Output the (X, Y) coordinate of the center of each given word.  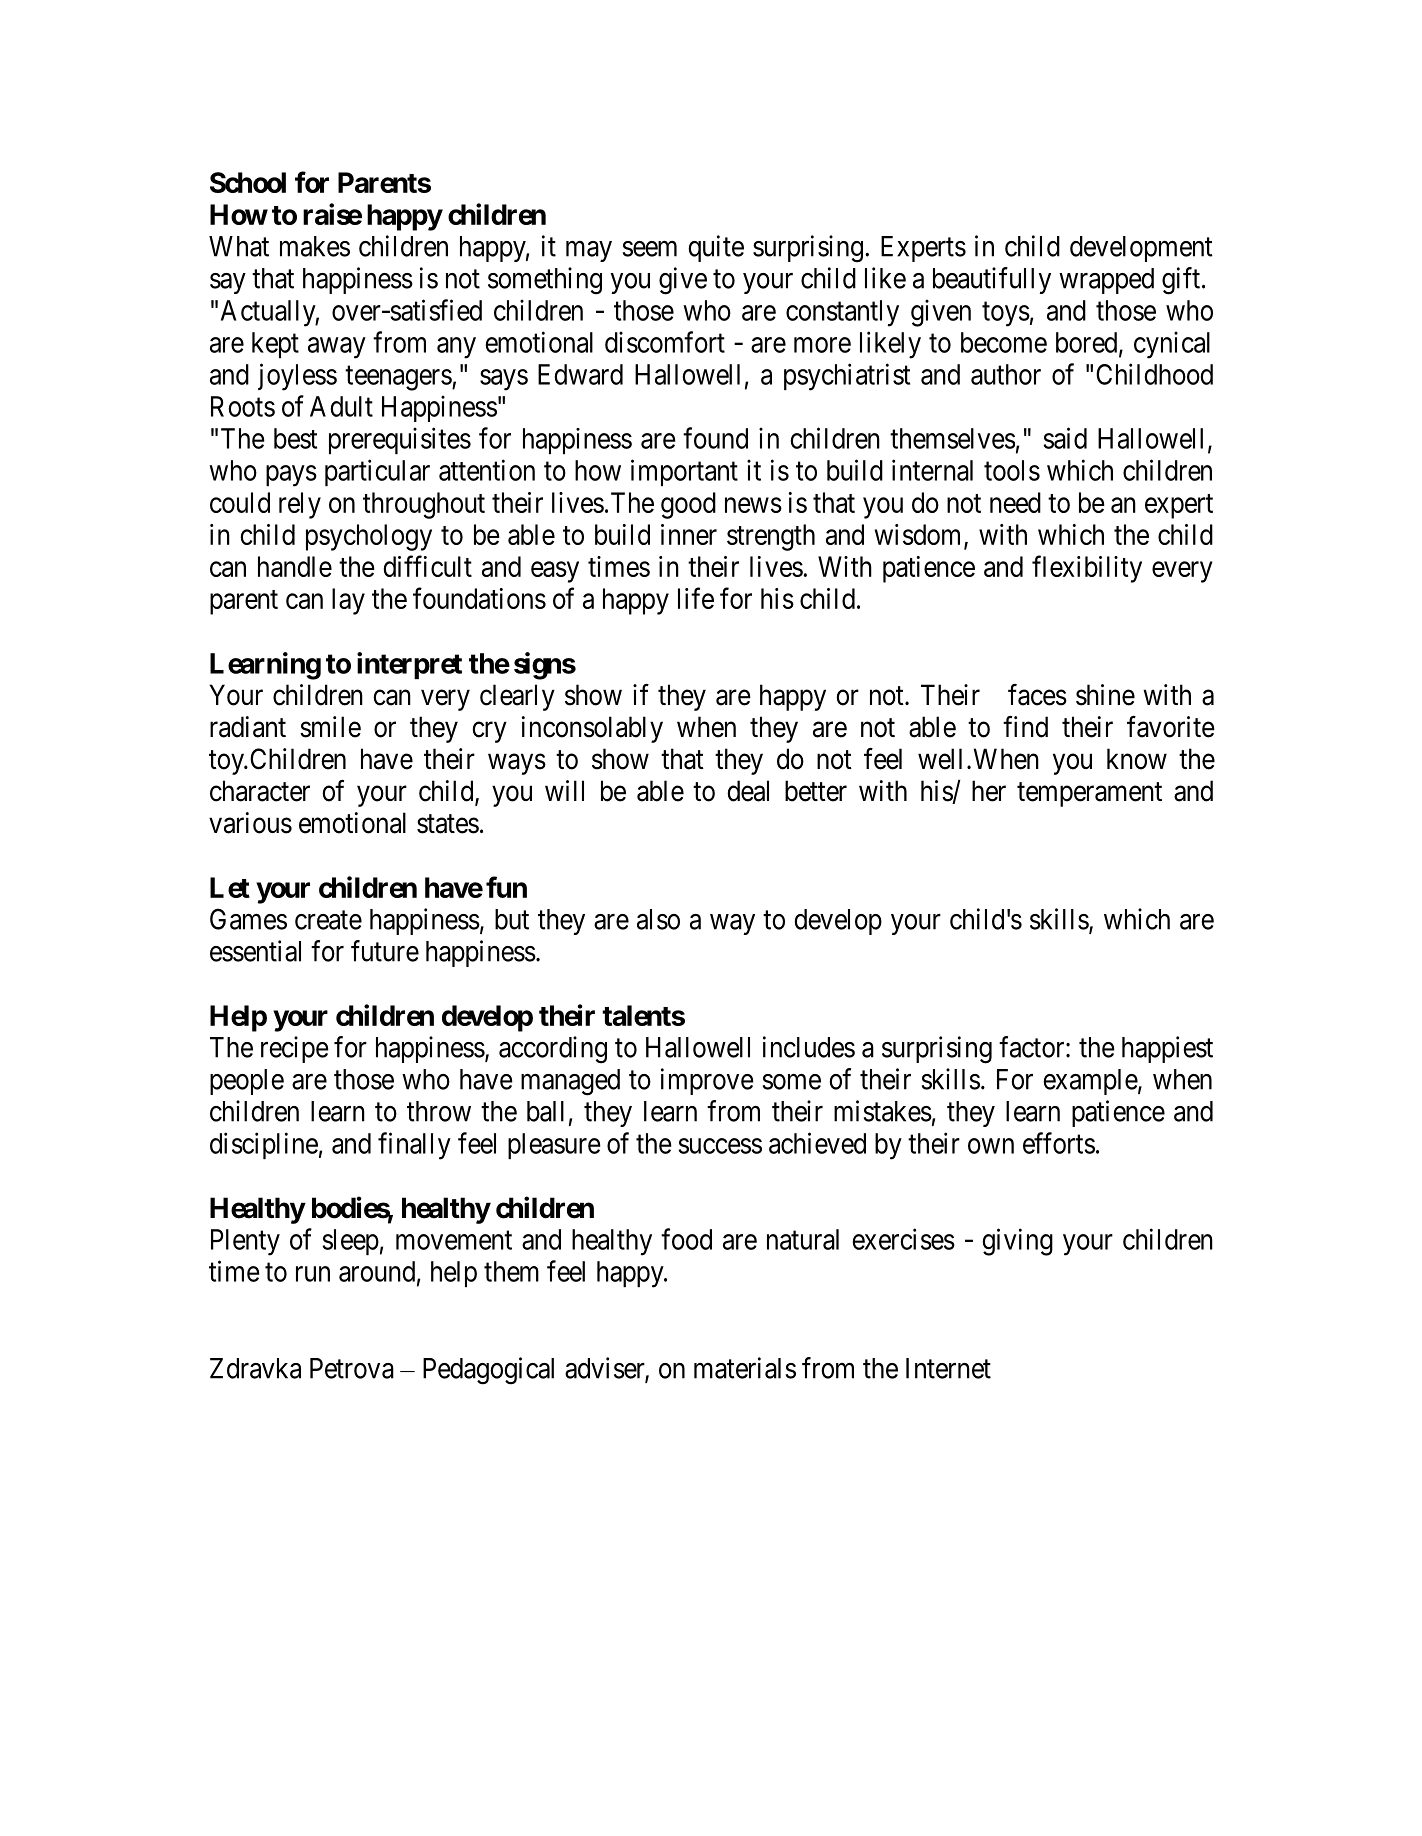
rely (300, 505)
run (313, 1274)
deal (748, 791)
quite (716, 248)
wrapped (1106, 281)
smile (330, 727)
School (248, 182)
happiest (1167, 1049)
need (1015, 502)
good (688, 505)
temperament (1089, 794)
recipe (295, 1049)
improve (707, 1081)
